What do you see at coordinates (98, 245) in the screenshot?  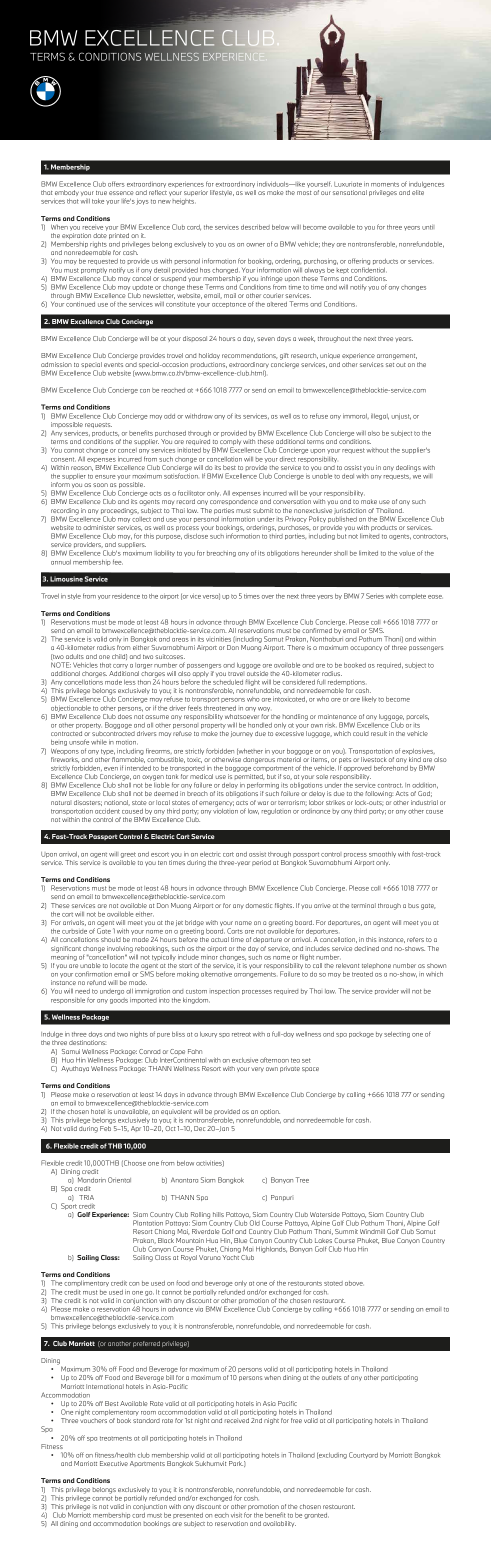 I see `rights` at bounding box center [98, 245].
